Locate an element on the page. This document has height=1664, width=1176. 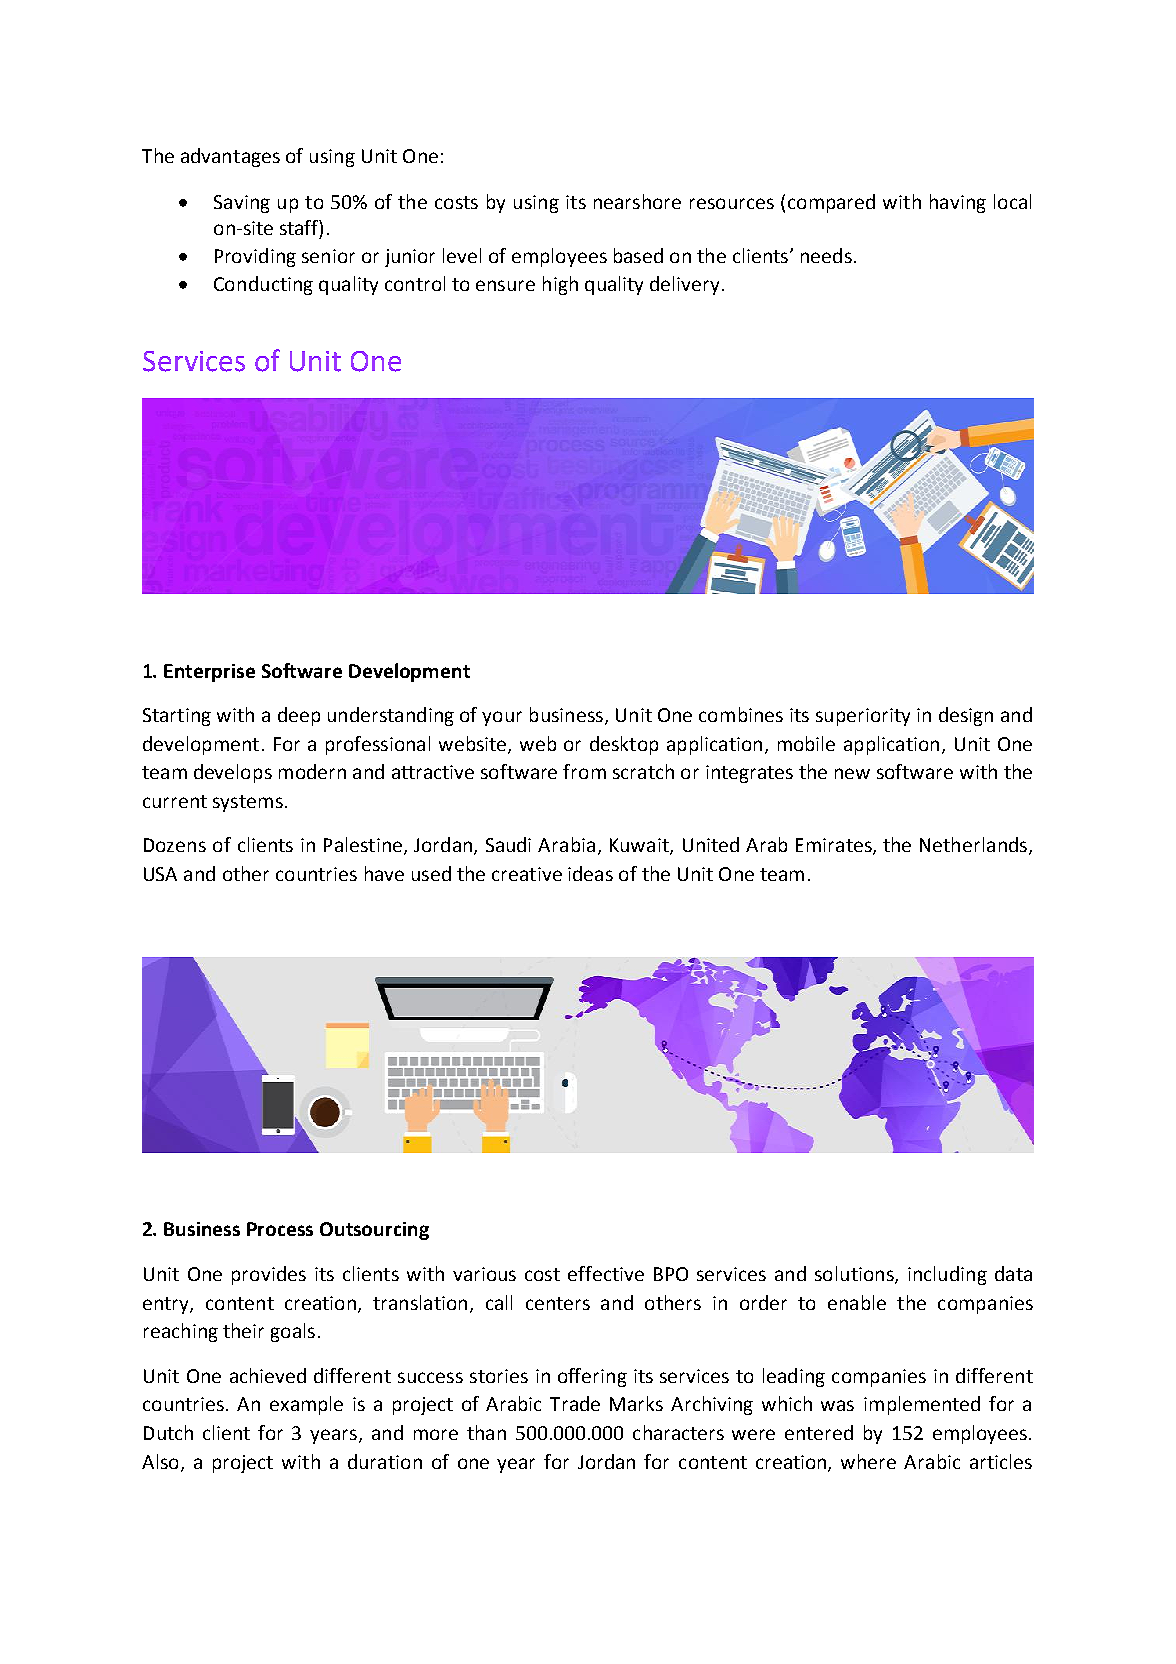
having is located at coordinates (958, 203).
